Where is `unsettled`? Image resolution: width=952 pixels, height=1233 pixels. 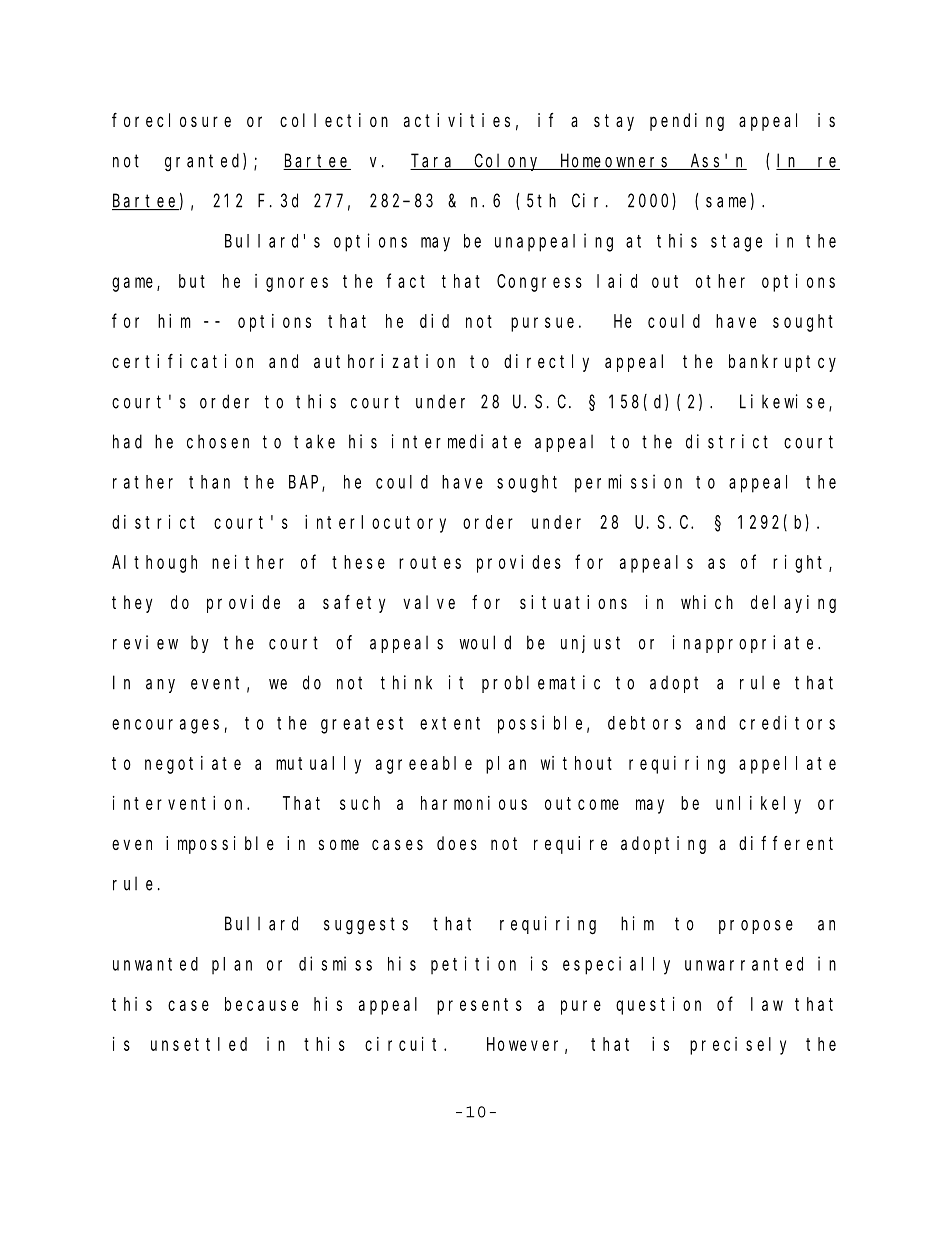
unsettled is located at coordinates (199, 1044).
